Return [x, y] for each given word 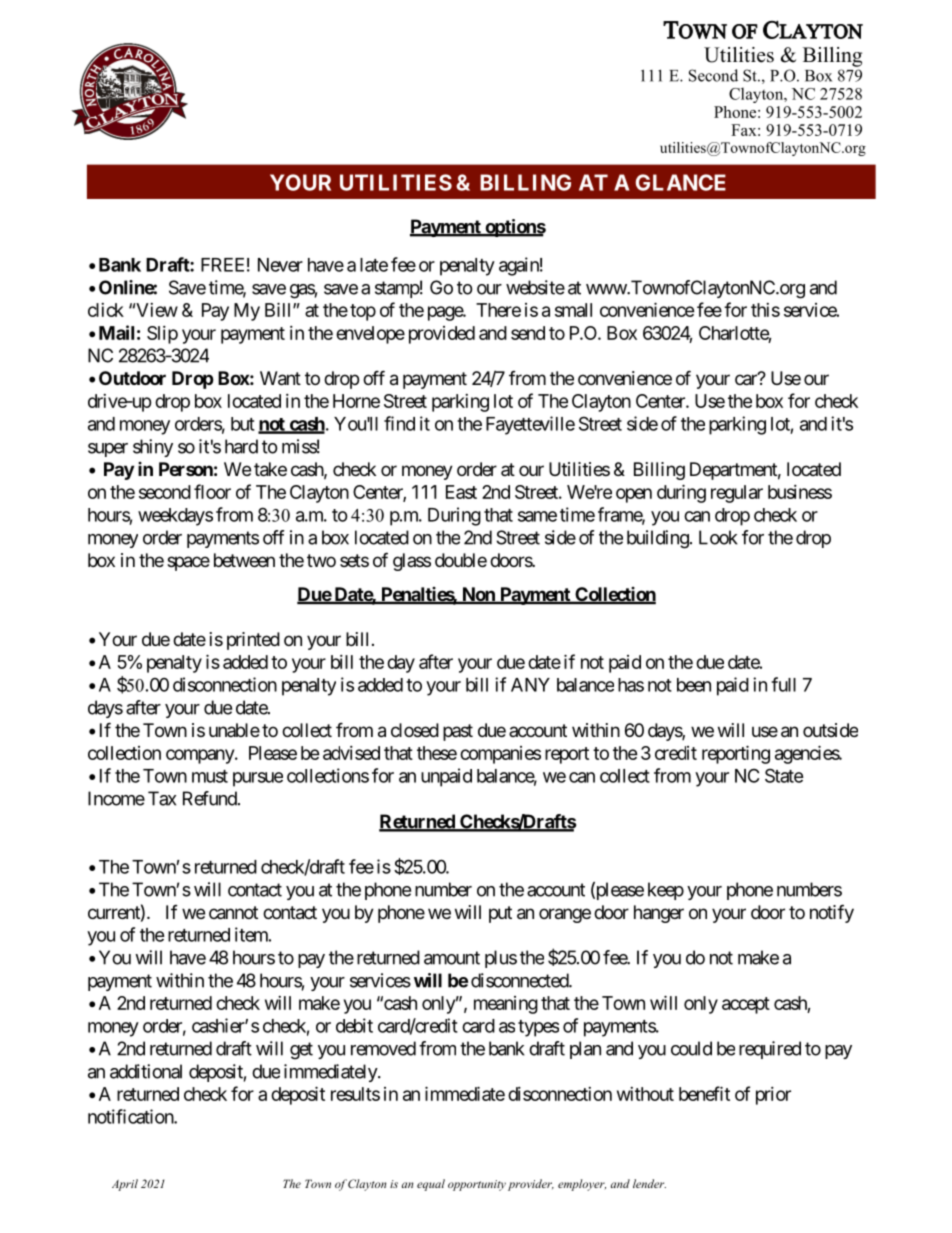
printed [253, 641]
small [573, 310]
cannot [233, 913]
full [783, 684]
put [500, 914]
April [125, 1185]
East [461, 492]
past [458, 732]
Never [280, 265]
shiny [153, 448]
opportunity [477, 1185]
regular [737, 494]
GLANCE [681, 182]
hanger [659, 914]
